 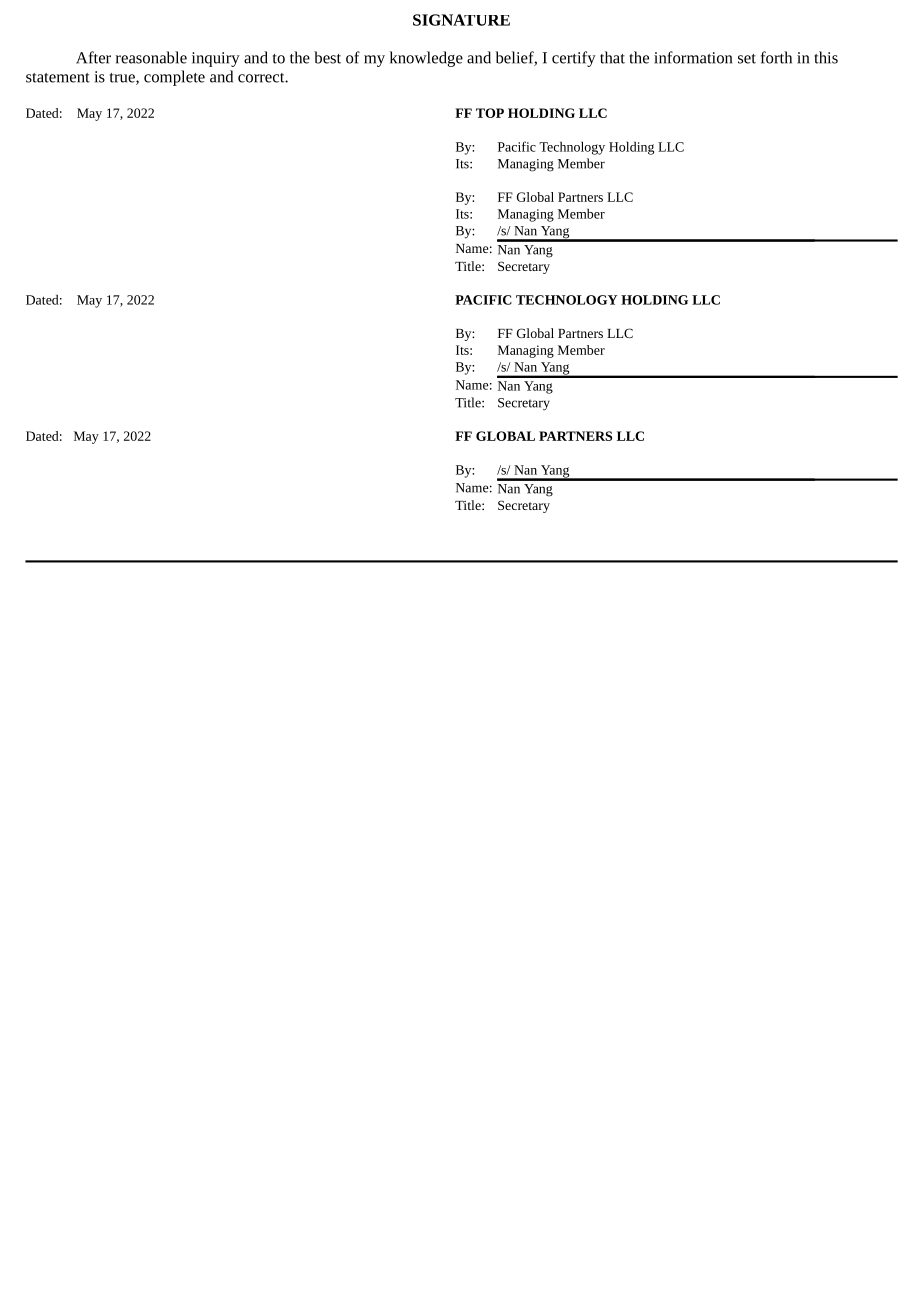 I want to click on SIGNATURE, so click(x=461, y=20).
